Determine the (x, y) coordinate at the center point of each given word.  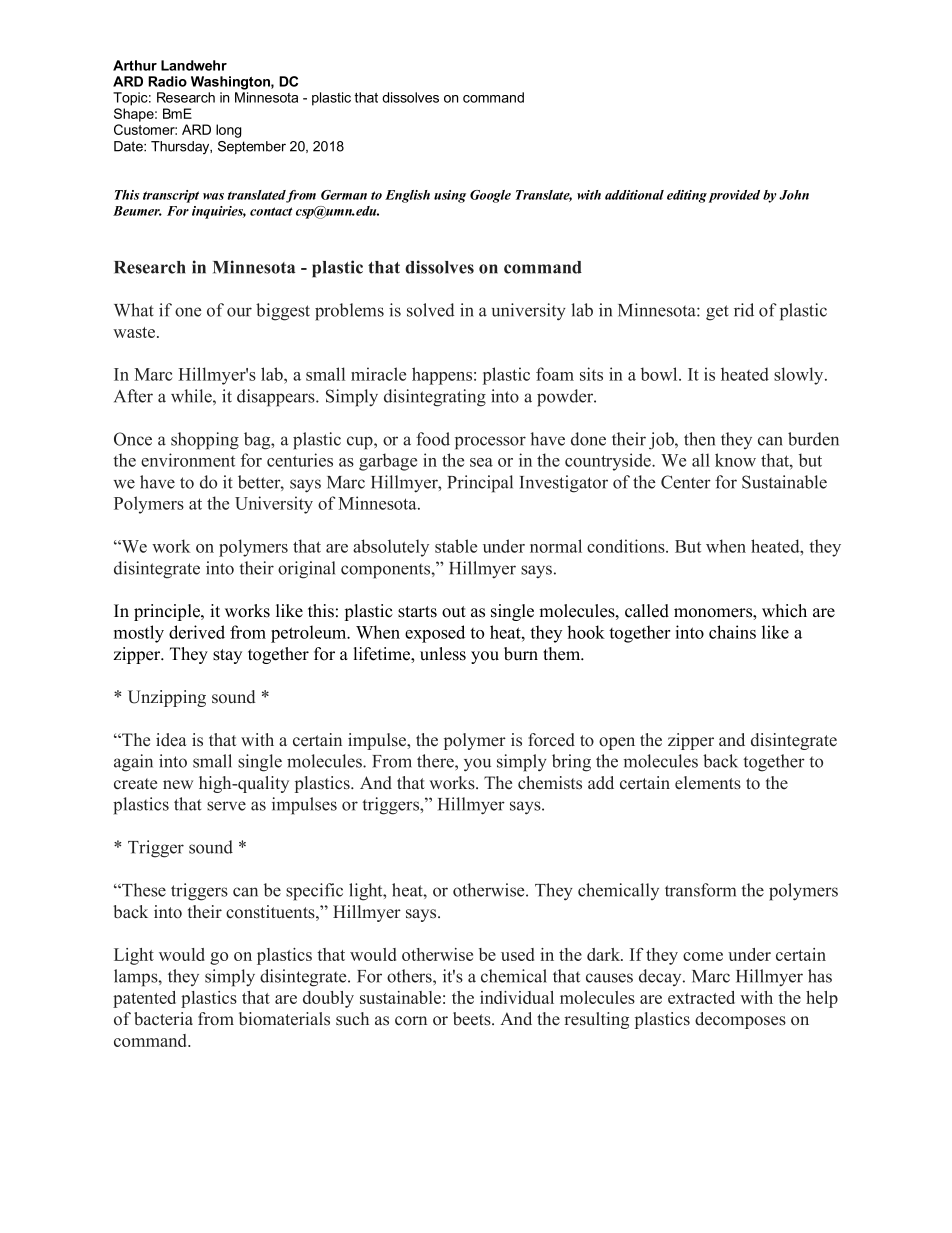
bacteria (163, 1019)
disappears (277, 398)
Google (490, 196)
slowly (800, 376)
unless (443, 654)
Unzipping (167, 698)
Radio (167, 81)
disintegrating (435, 398)
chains (732, 632)
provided (734, 196)
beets (473, 1019)
